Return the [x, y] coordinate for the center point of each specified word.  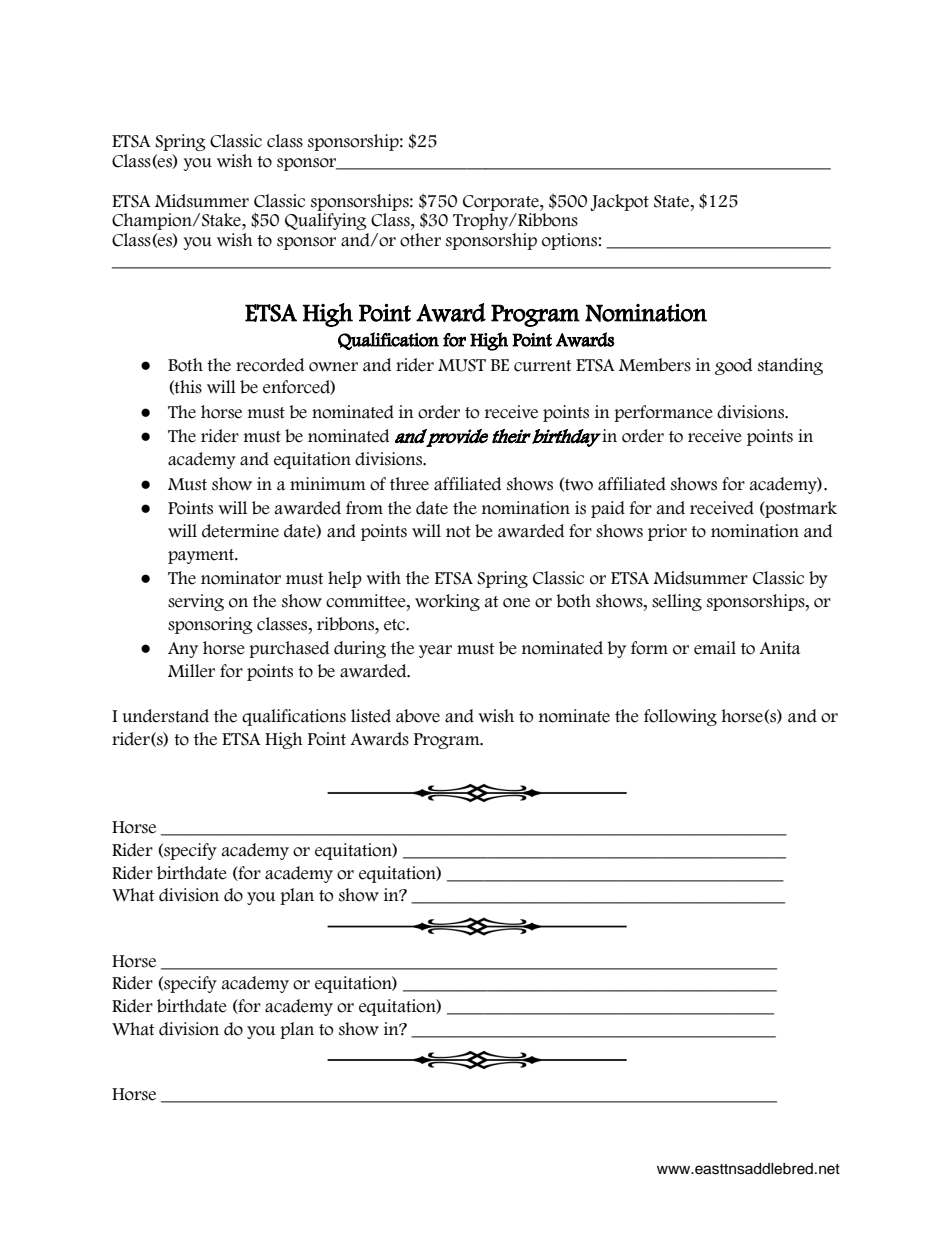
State [673, 201]
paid [608, 509]
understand [166, 716]
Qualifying [326, 221]
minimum [328, 484]
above [418, 716]
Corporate [502, 203]
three [409, 484]
